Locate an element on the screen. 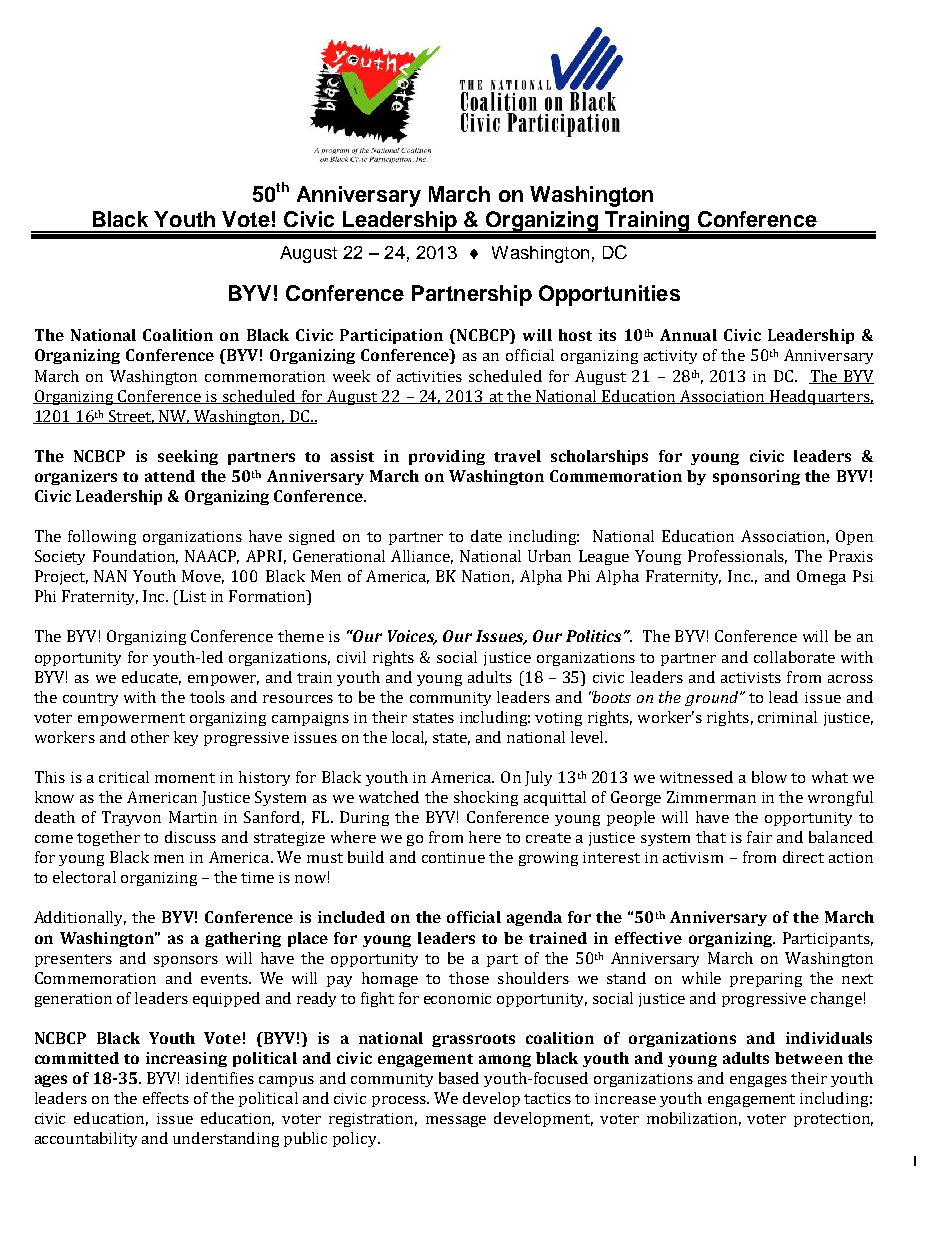  week is located at coordinates (351, 376).
